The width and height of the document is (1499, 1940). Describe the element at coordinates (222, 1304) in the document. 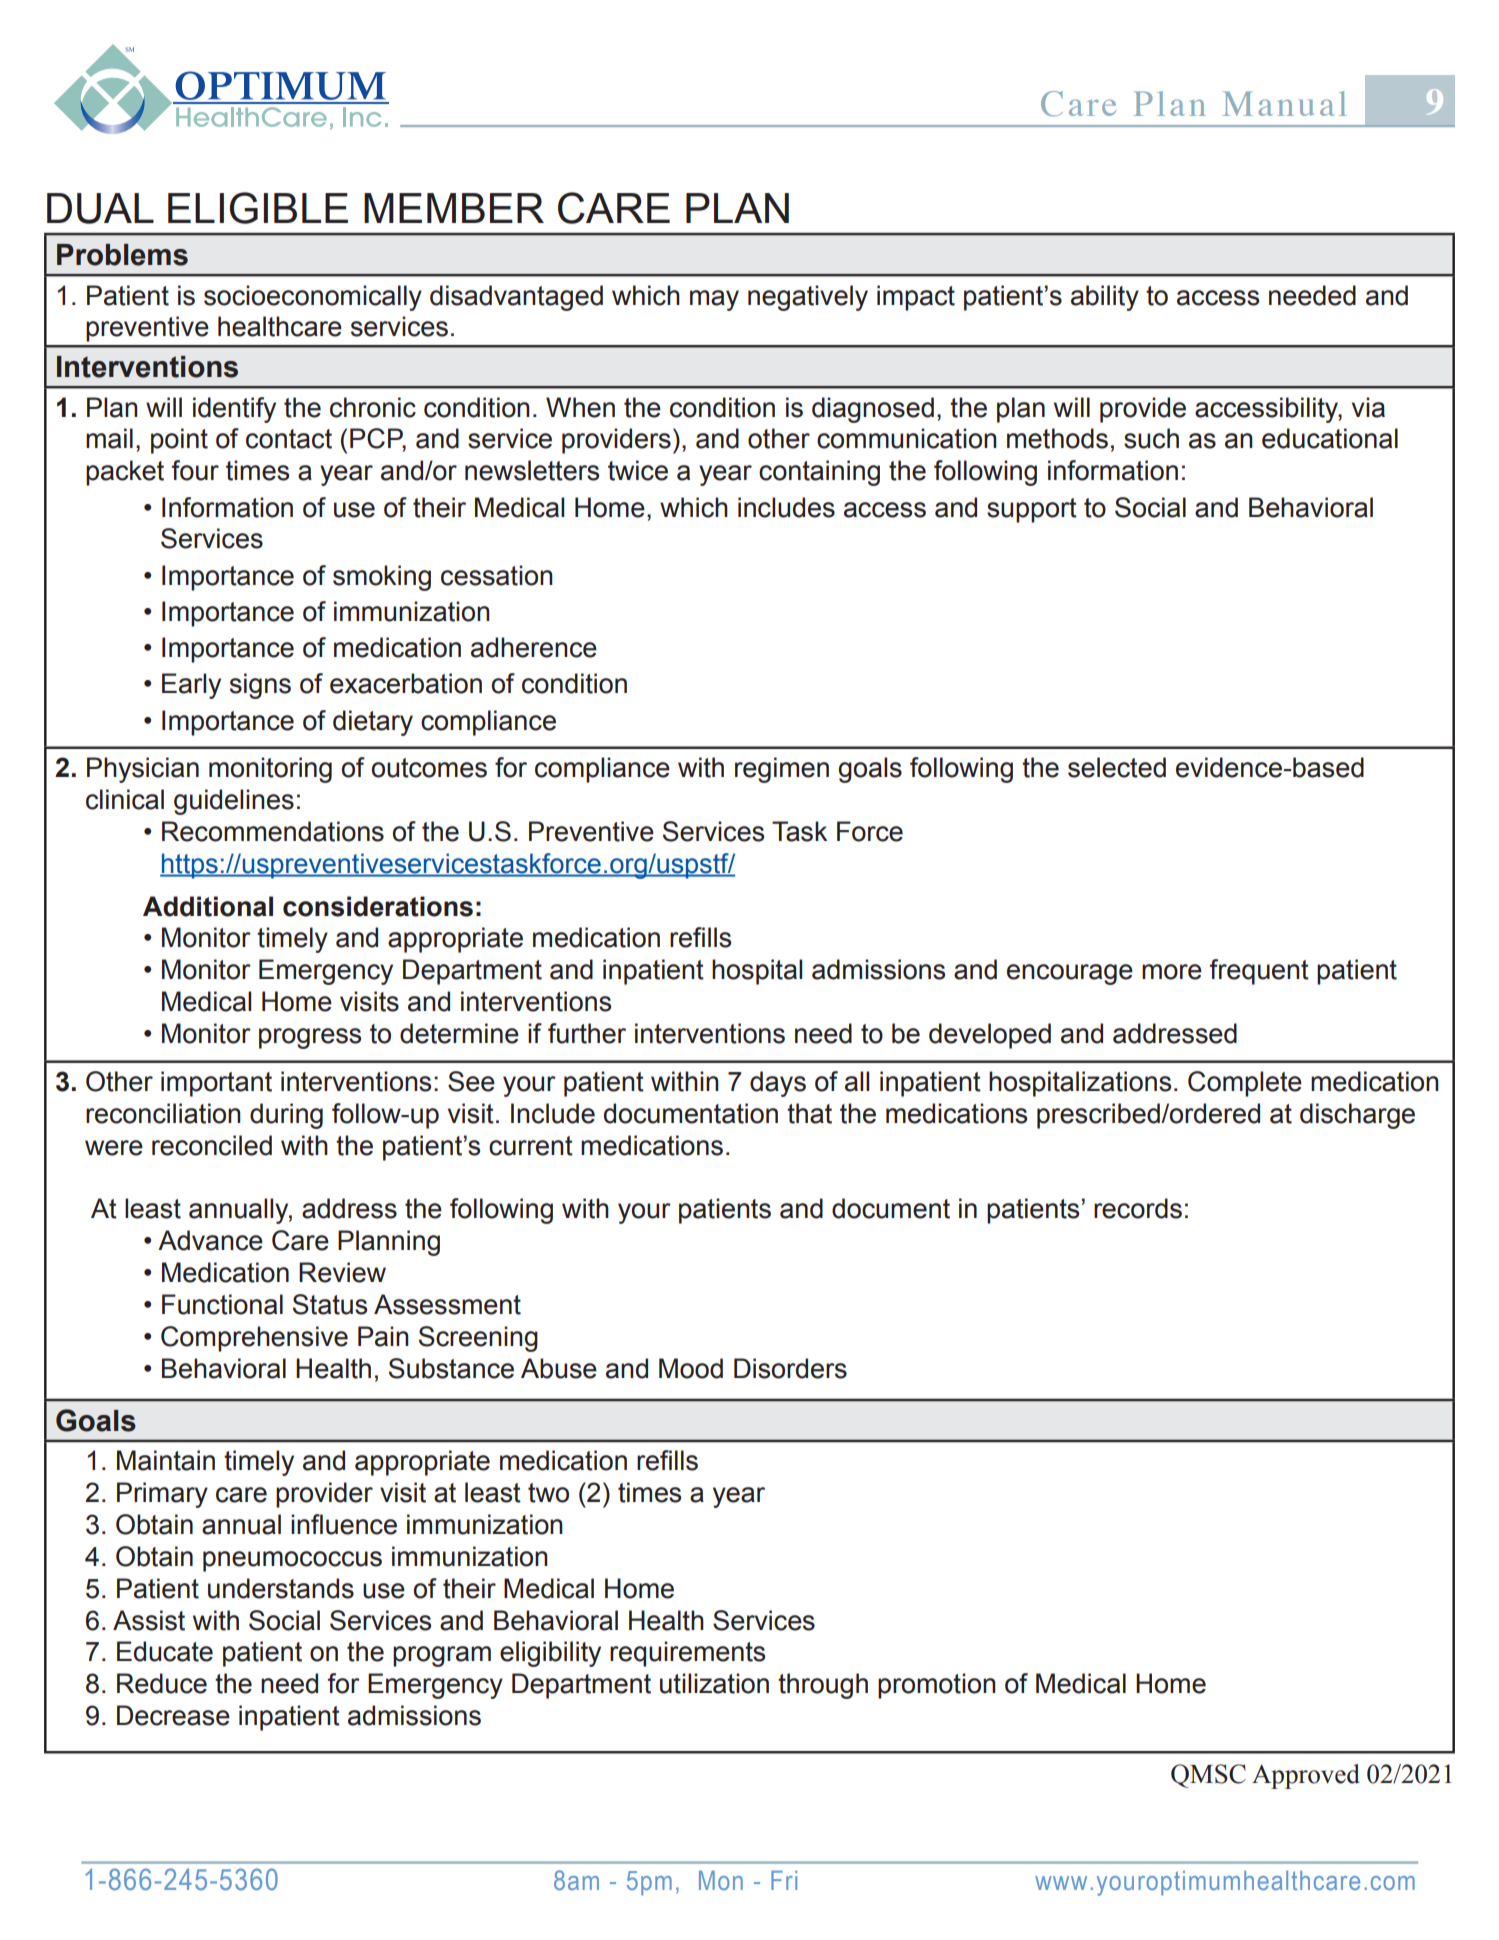

I see `Functional` at that location.
